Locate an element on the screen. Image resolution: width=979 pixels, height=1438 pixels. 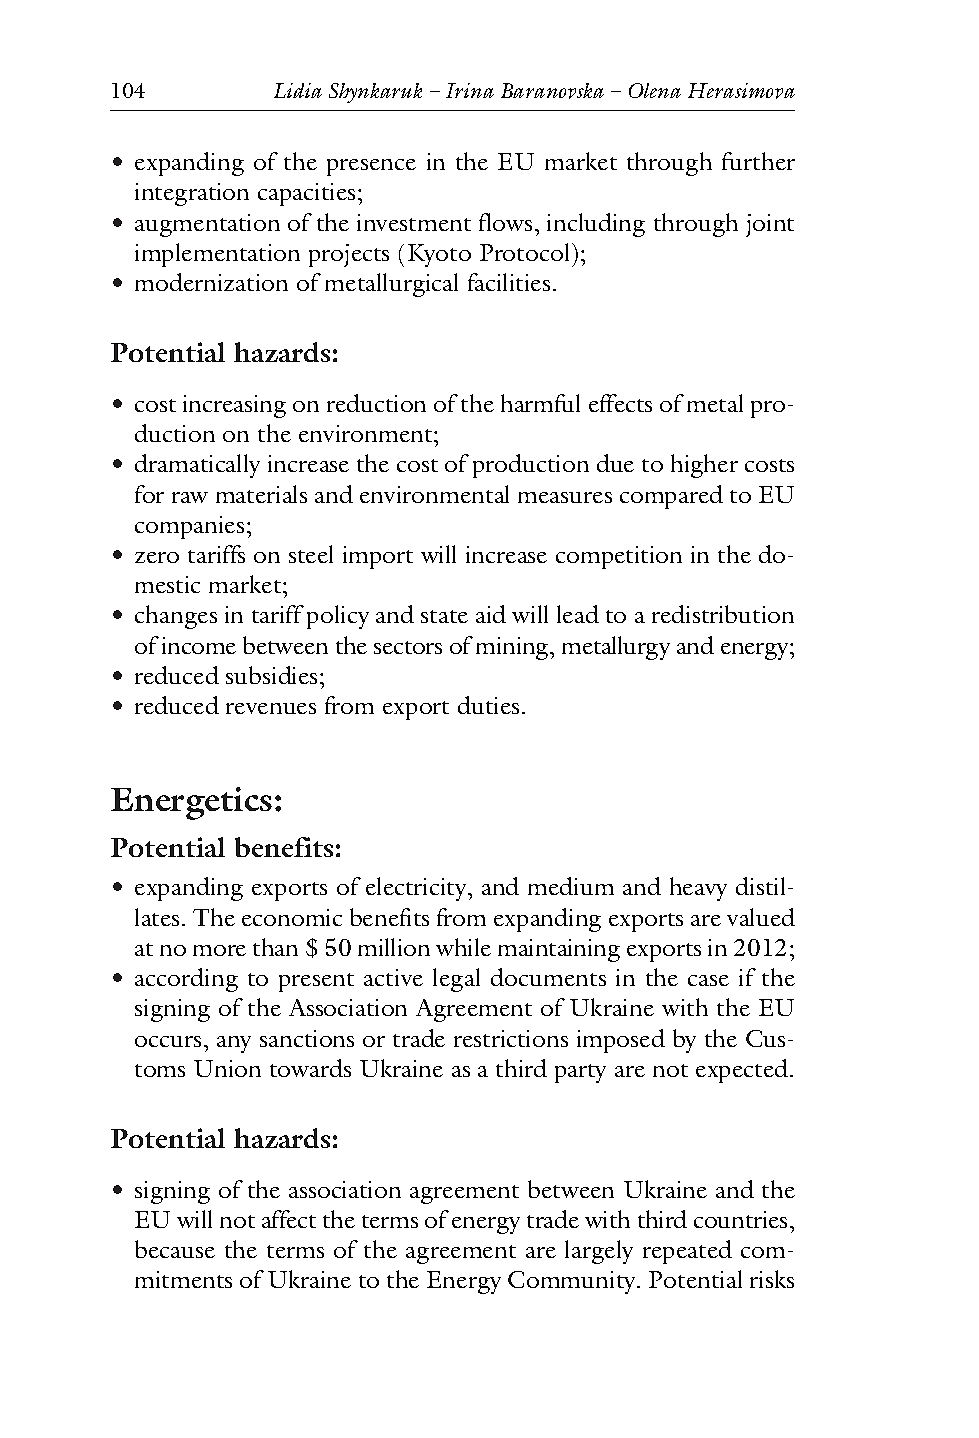
compared is located at coordinates (671, 497).
